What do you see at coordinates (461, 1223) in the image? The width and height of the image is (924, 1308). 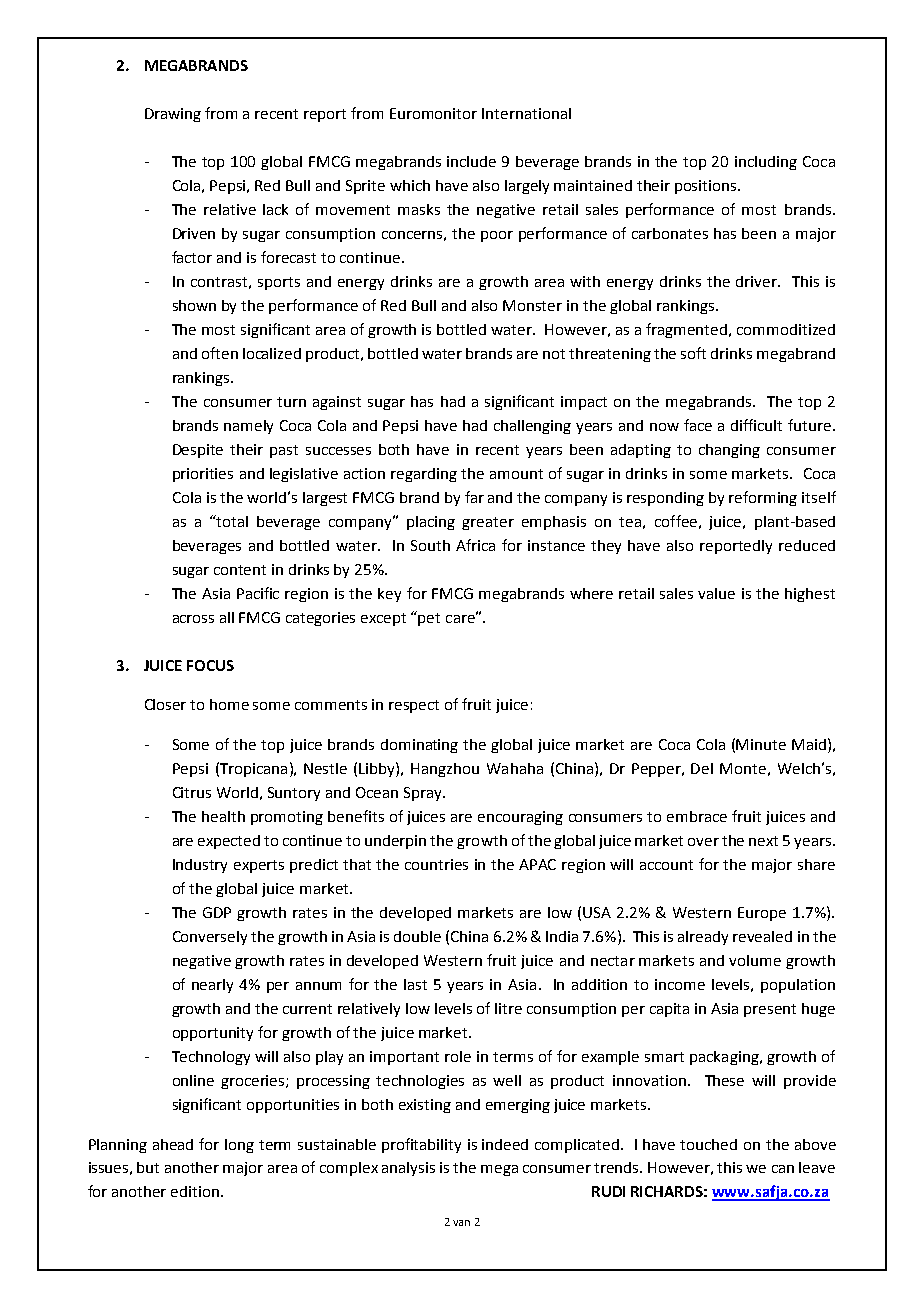 I see `van` at bounding box center [461, 1223].
